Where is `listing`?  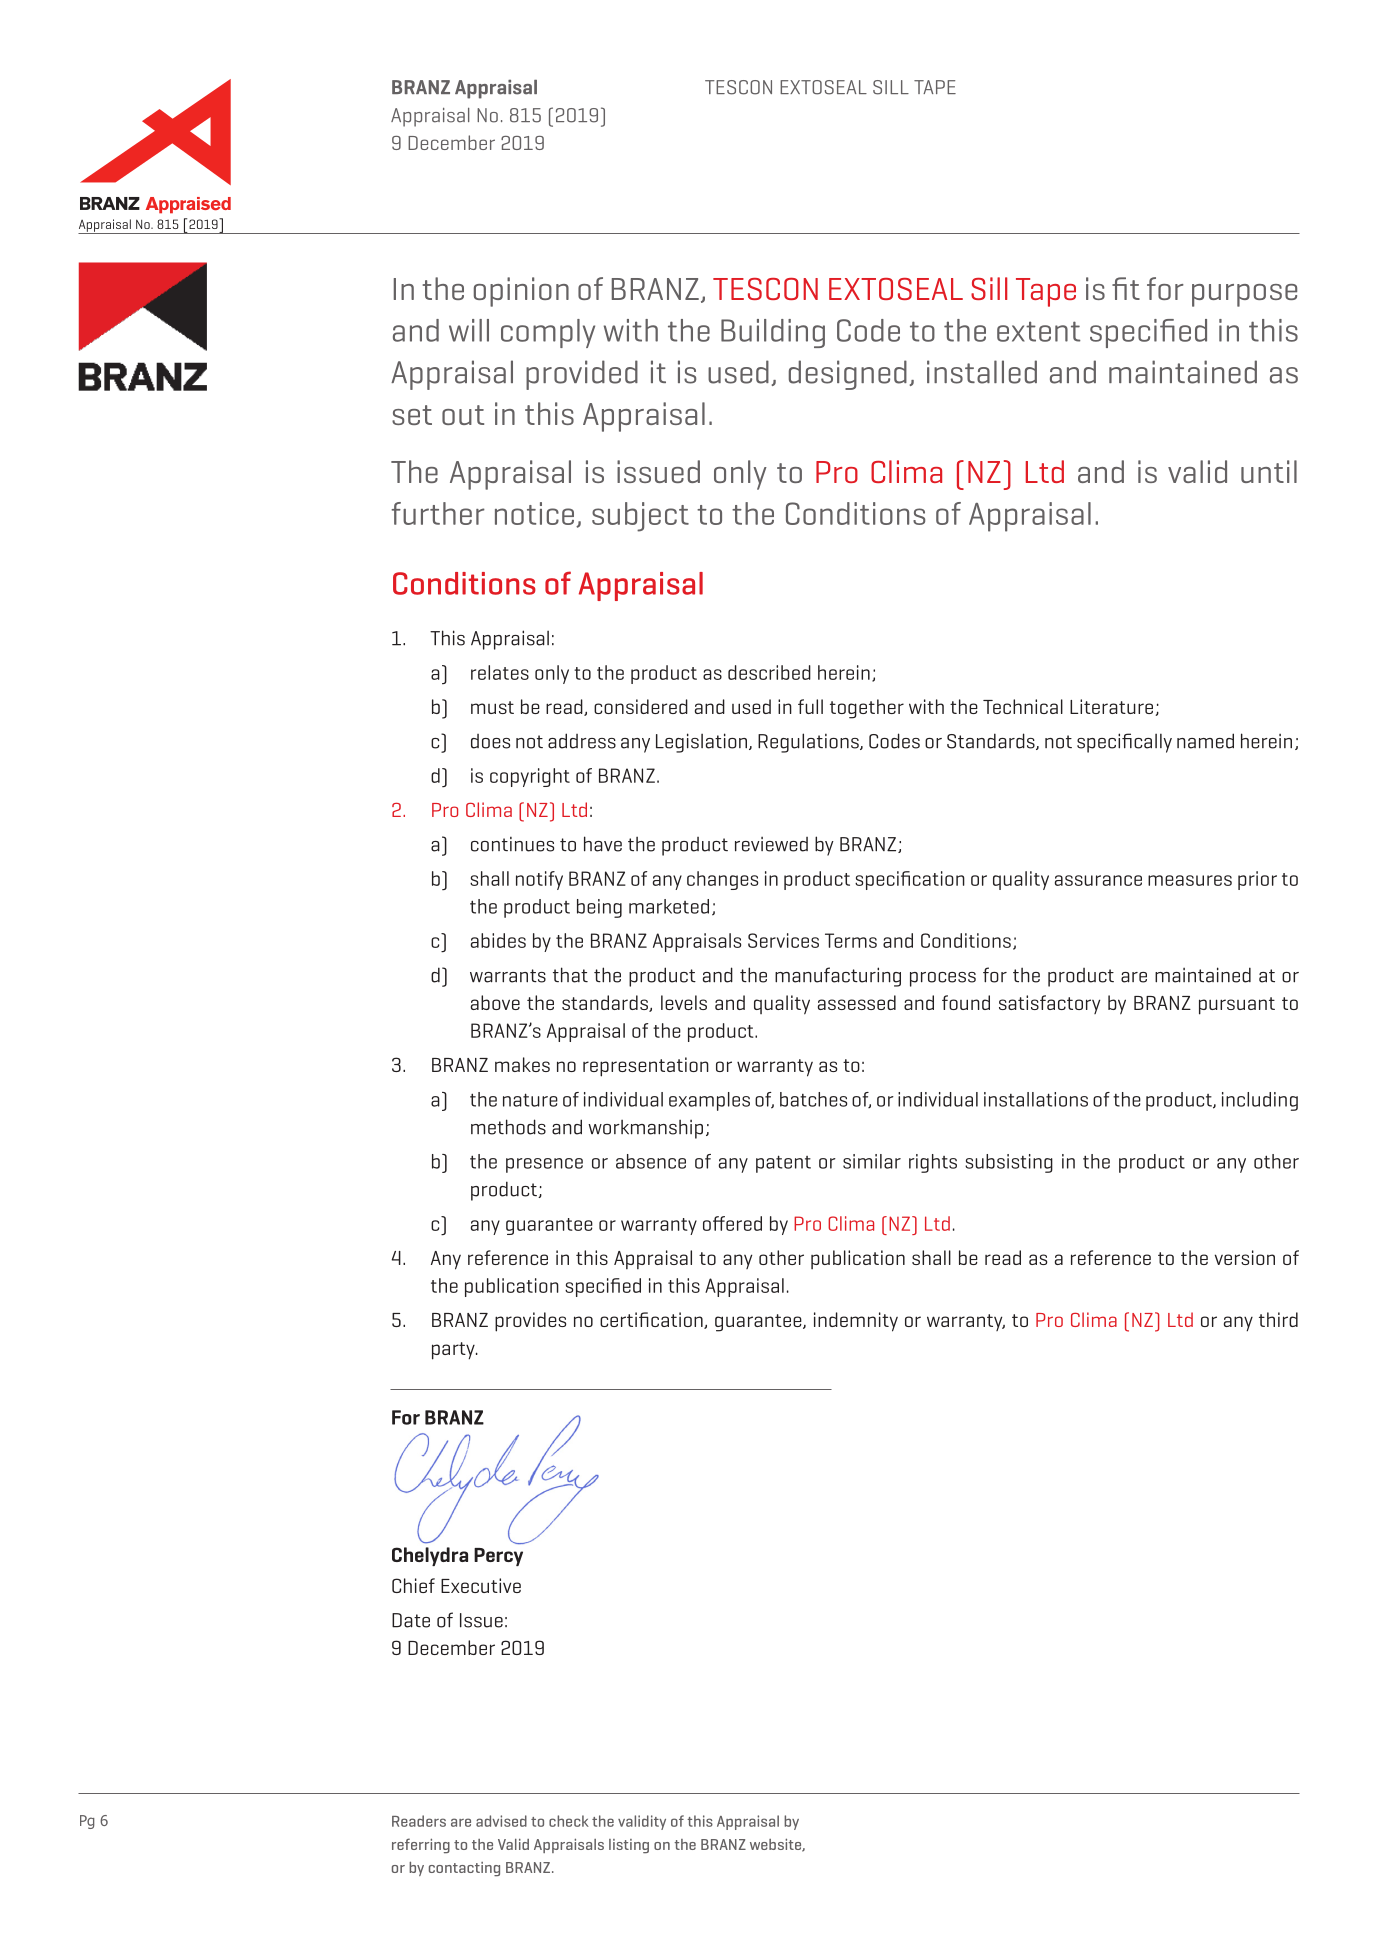 listing is located at coordinates (629, 1846).
